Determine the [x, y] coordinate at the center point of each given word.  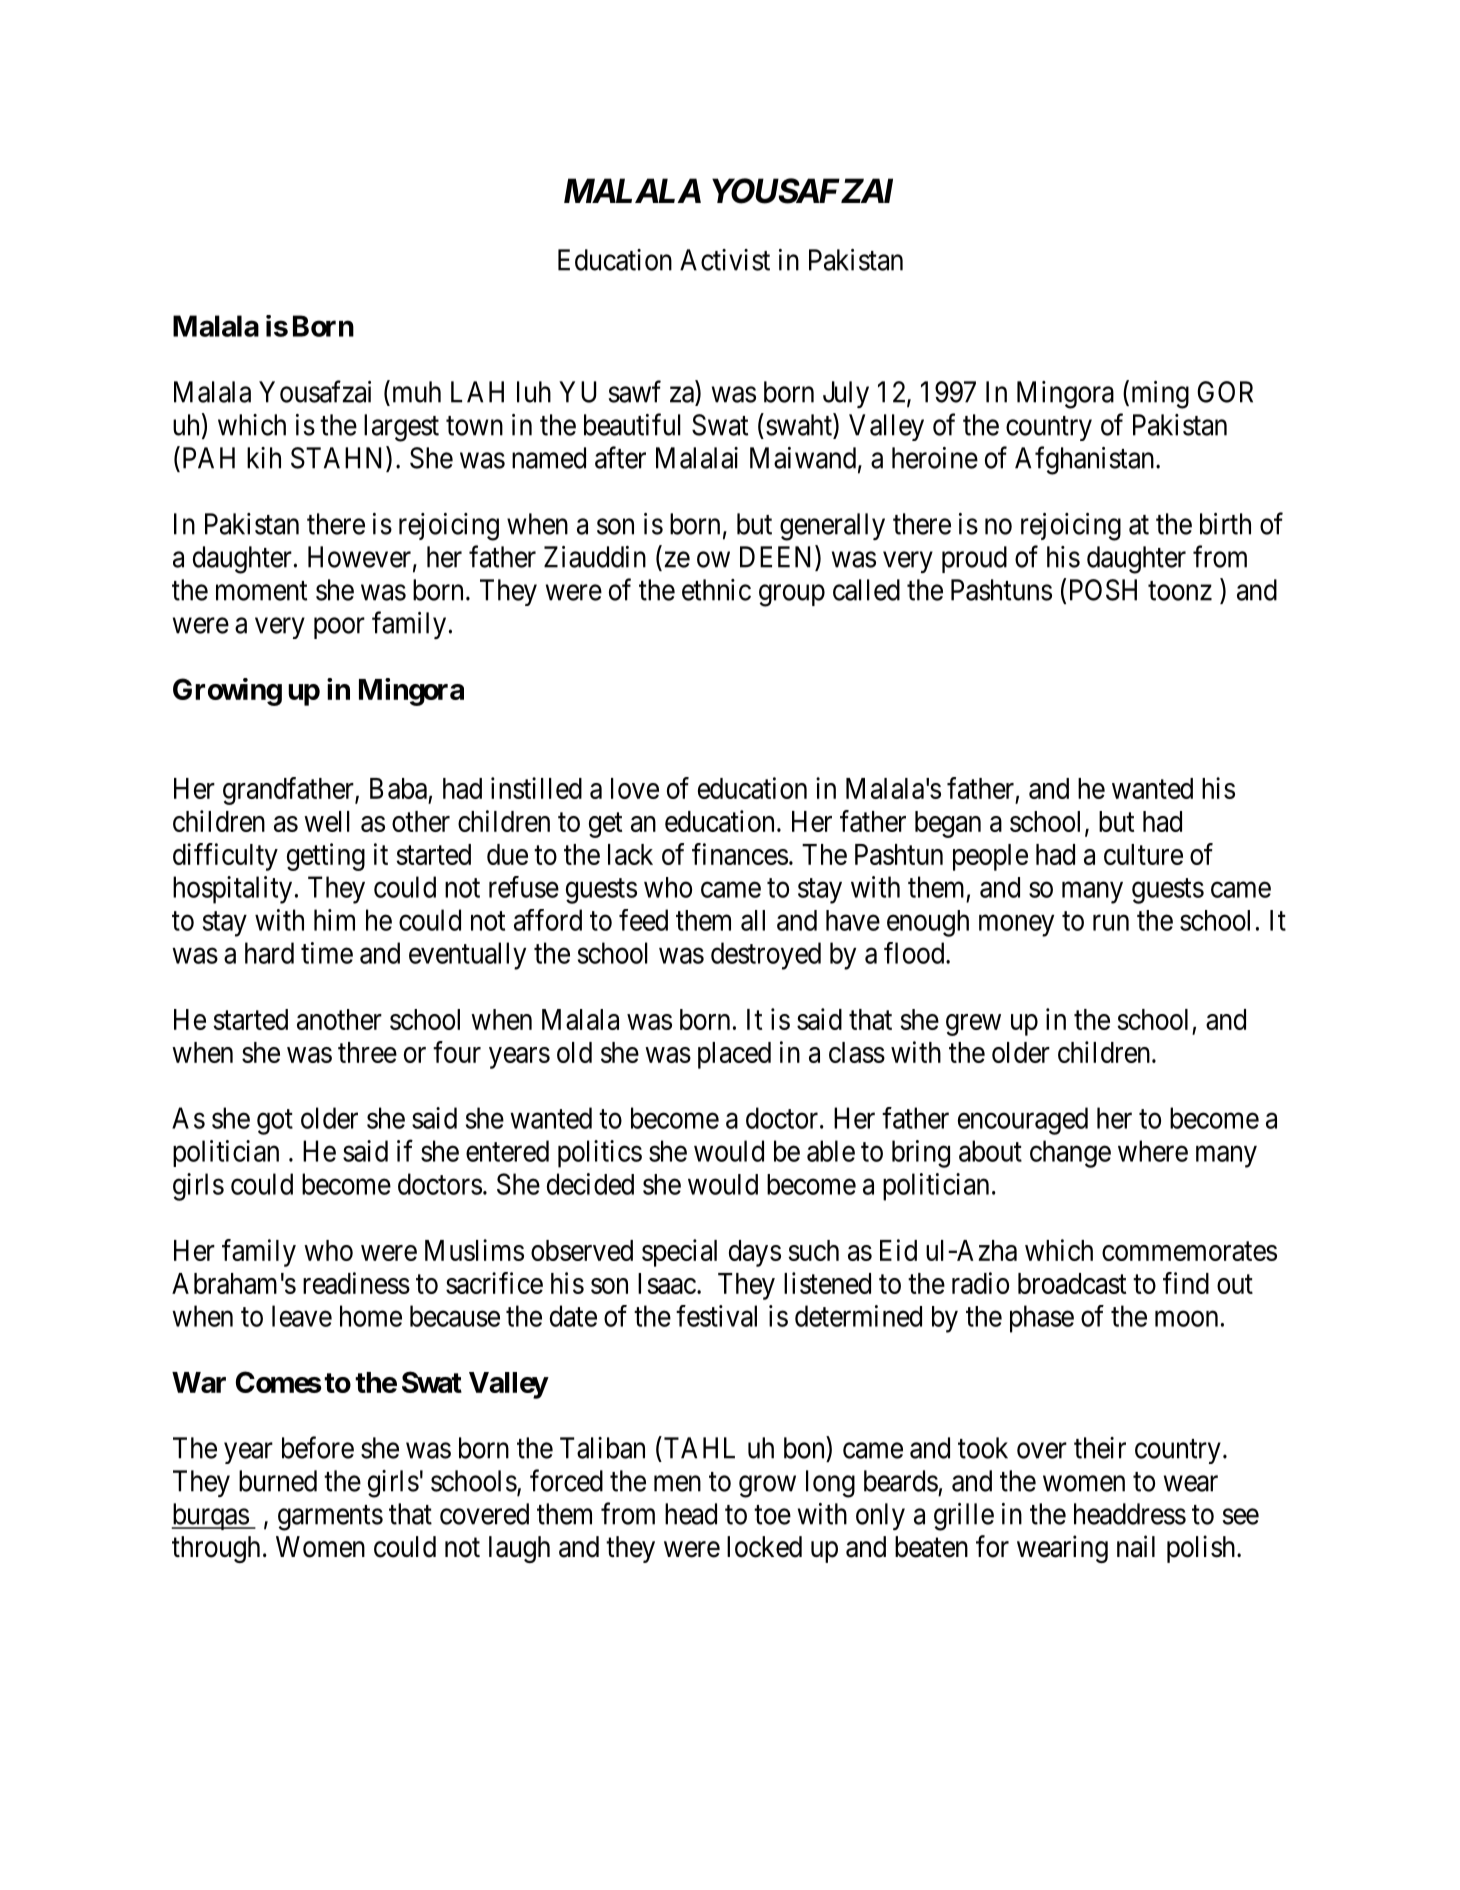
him [334, 920]
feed [643, 920]
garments [330, 1518]
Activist [725, 260]
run [1111, 923]
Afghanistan [1086, 460]
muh [415, 391]
